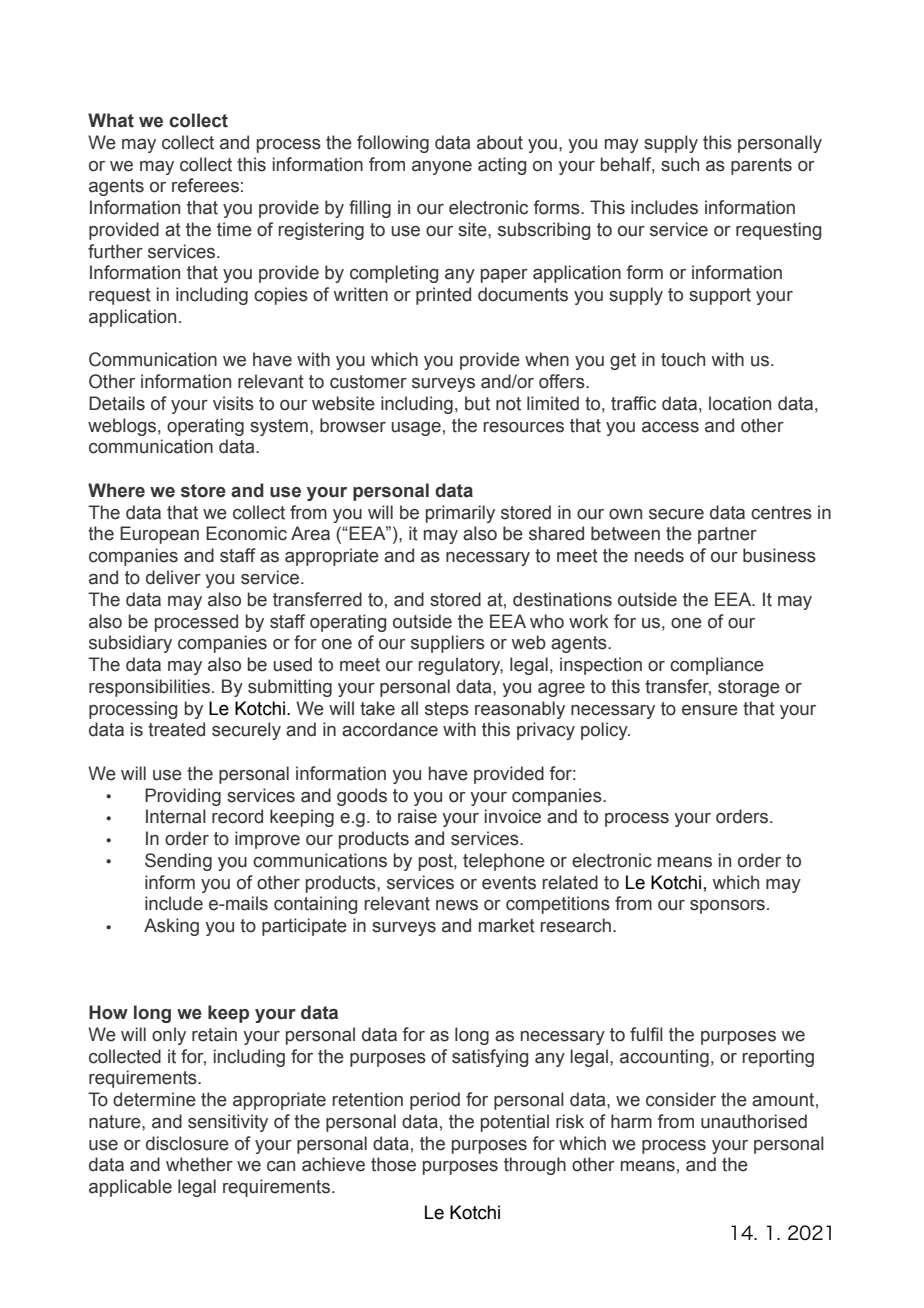 The image size is (924, 1308). Describe the element at coordinates (754, 1121) in the page. I see `unauthorised` at that location.
